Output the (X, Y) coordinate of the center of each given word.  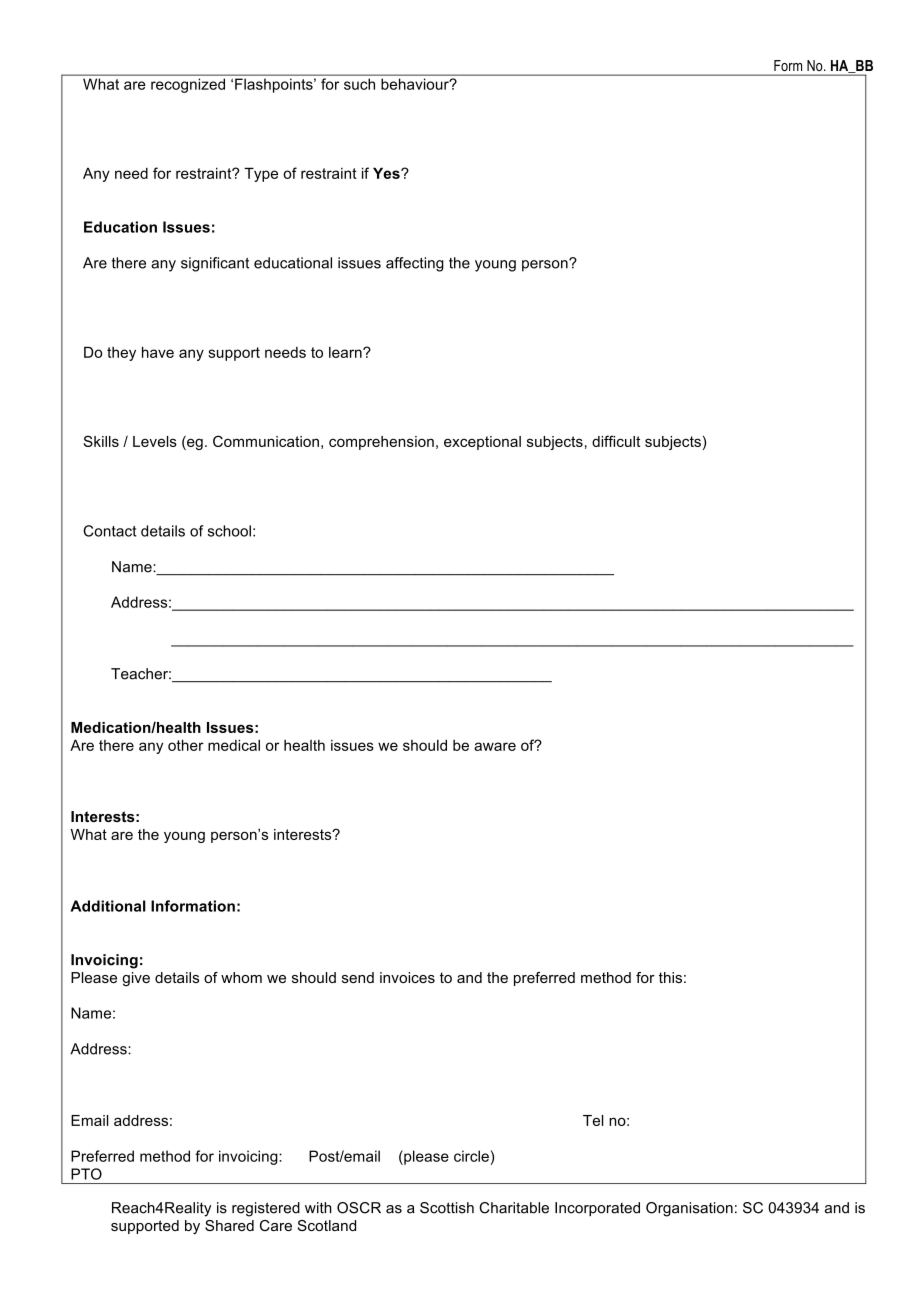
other (186, 745)
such (359, 84)
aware (495, 746)
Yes (387, 173)
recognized (188, 86)
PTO (86, 1174)
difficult (616, 441)
